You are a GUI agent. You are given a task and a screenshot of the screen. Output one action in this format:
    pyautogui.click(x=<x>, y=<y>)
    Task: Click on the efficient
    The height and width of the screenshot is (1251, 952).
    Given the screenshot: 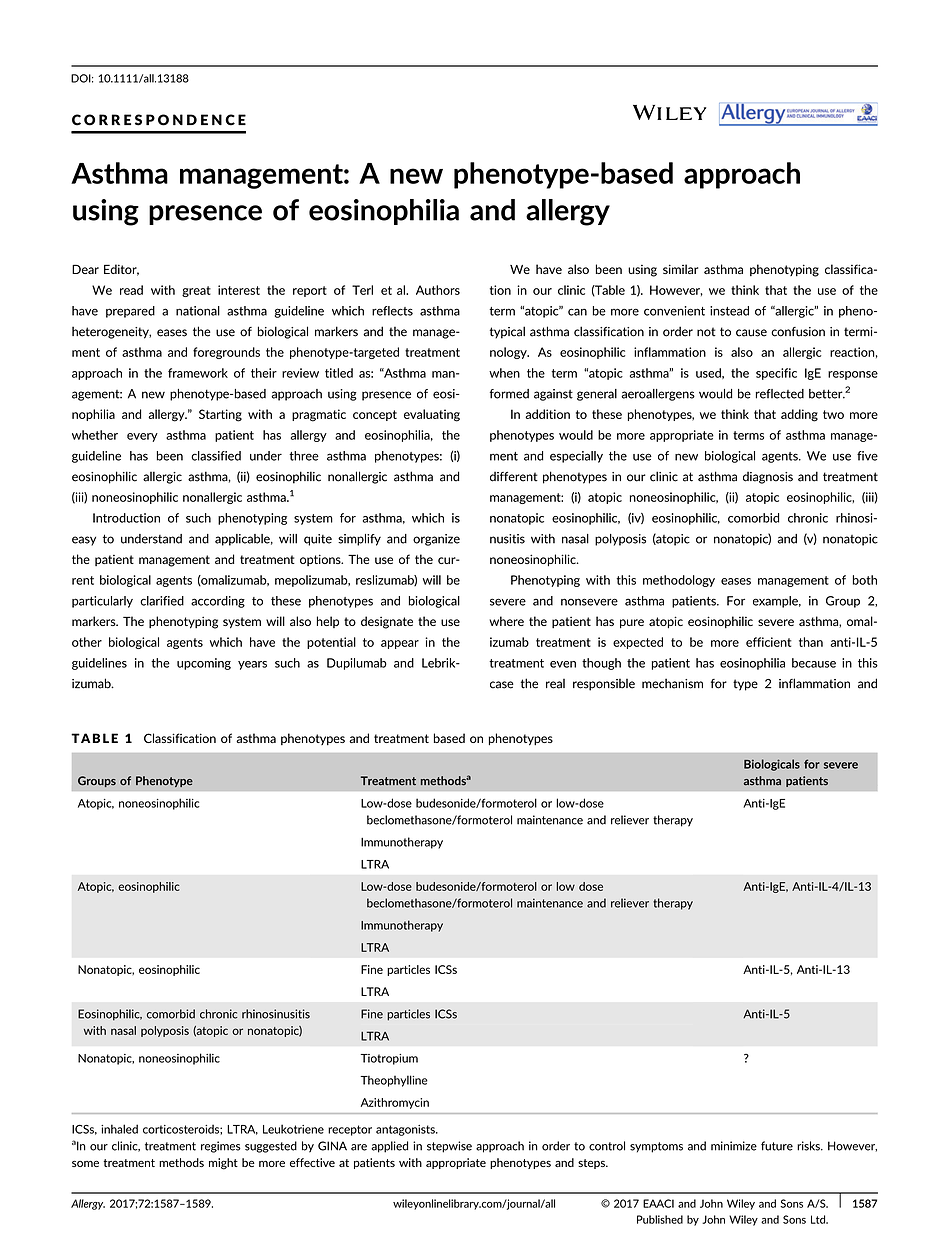 What is the action you would take?
    pyautogui.click(x=769, y=642)
